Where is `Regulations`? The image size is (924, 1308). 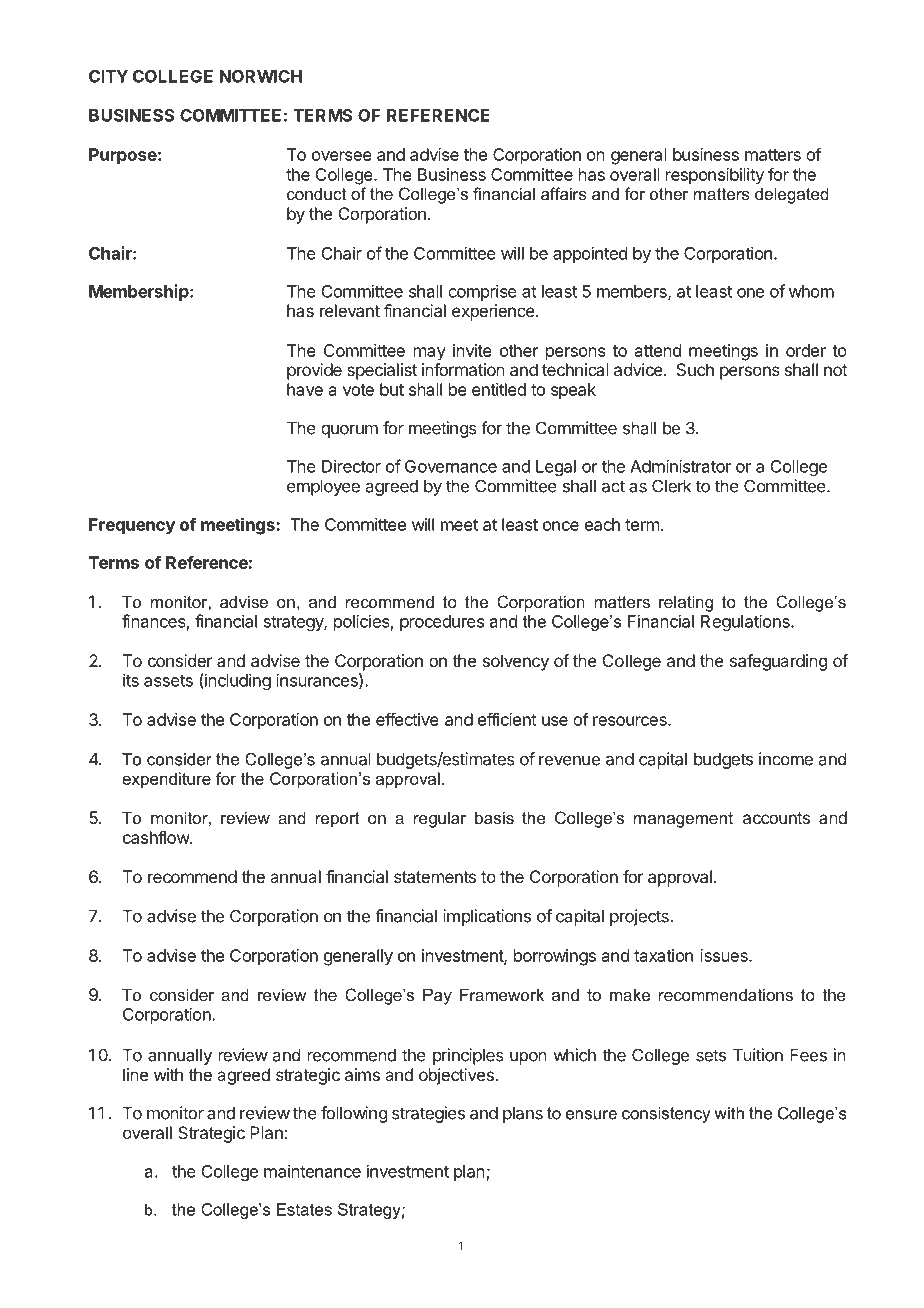 Regulations is located at coordinates (746, 622).
